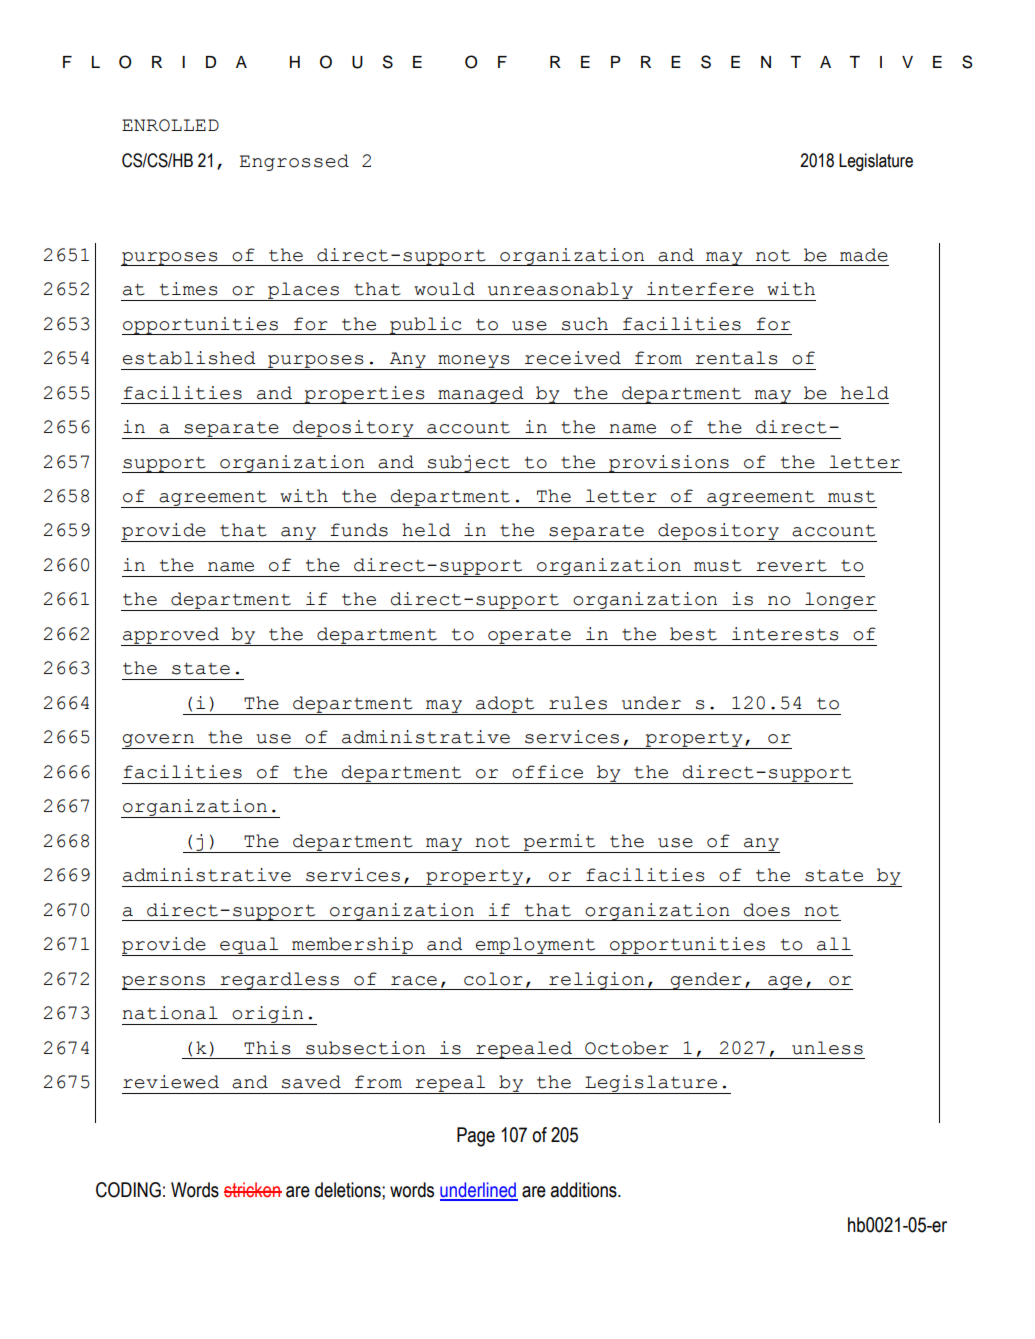 This image has height=1339, width=1035. I want to click on interests, so click(785, 634).
